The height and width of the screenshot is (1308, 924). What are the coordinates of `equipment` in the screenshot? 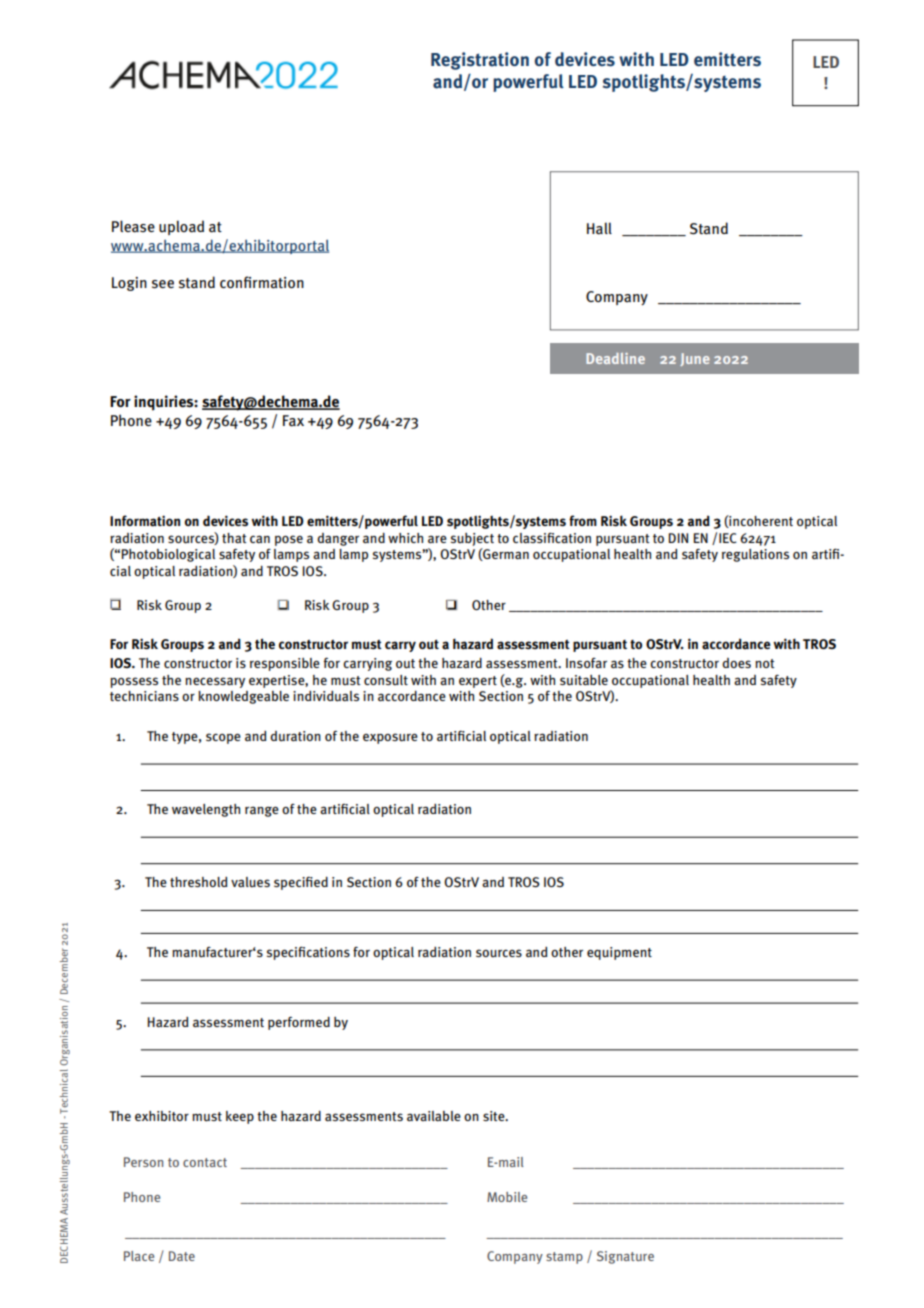 It's located at (619, 953).
